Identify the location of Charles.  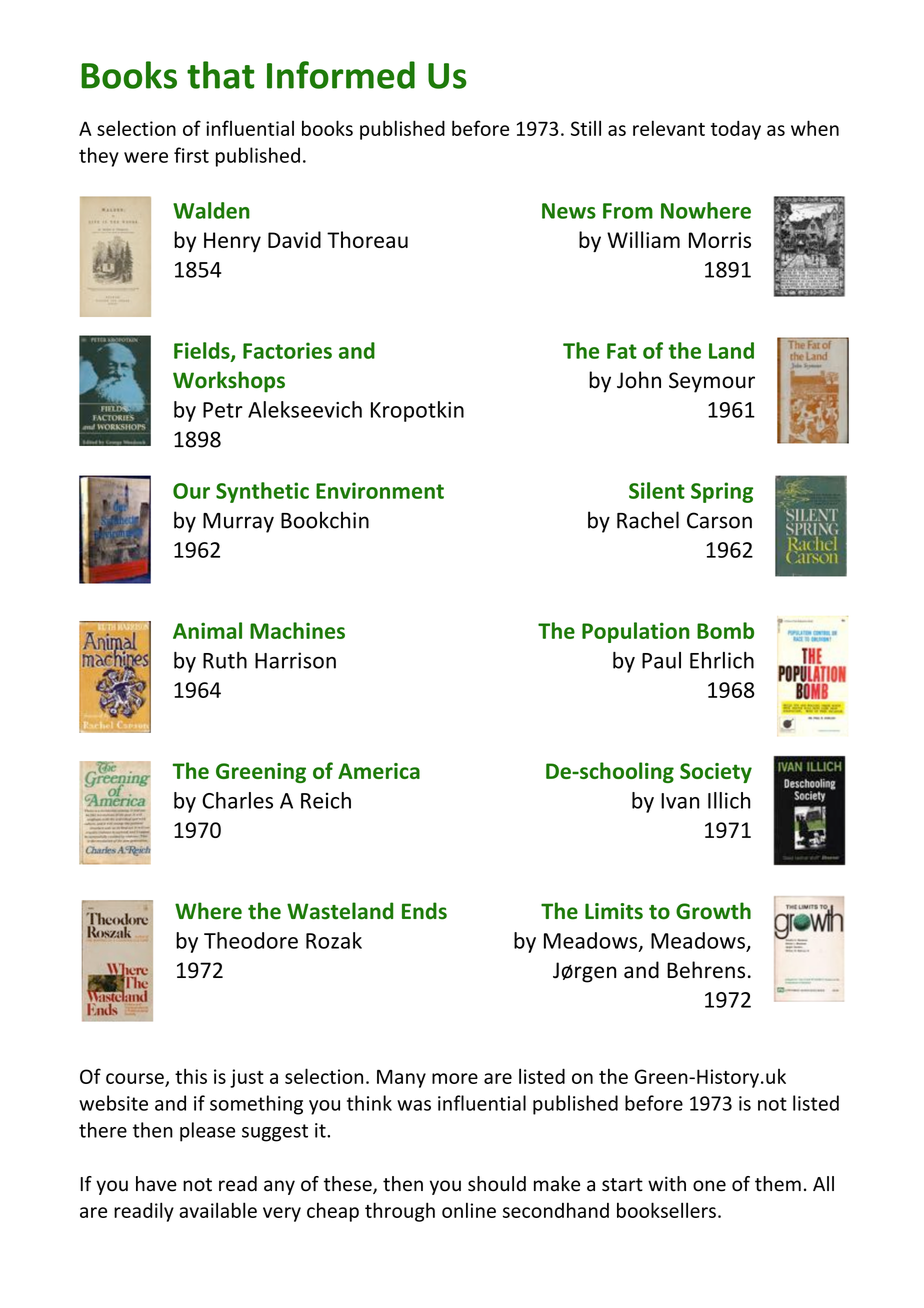
(237, 800).
